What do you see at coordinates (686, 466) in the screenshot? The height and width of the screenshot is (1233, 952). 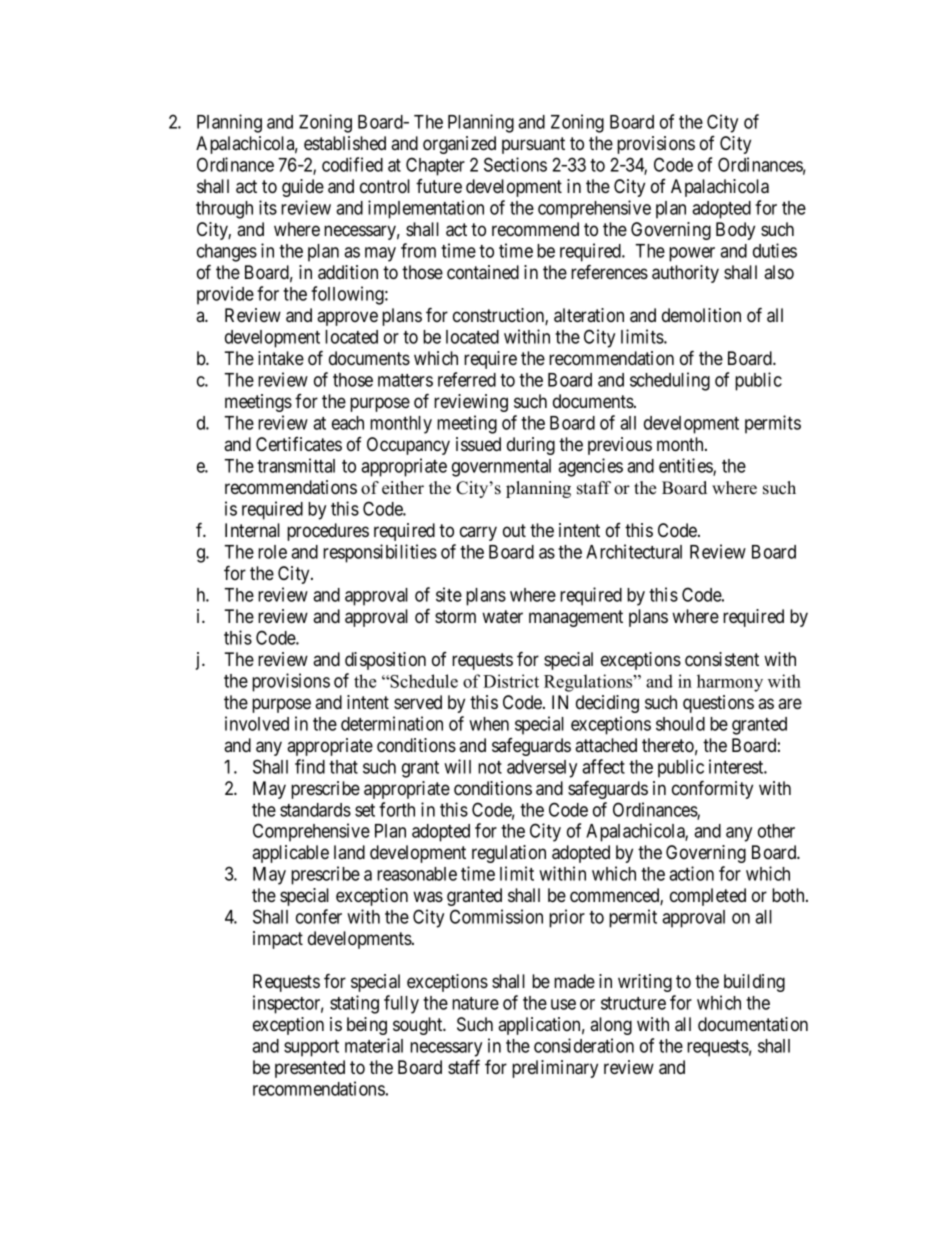 I see `entities` at bounding box center [686, 466].
